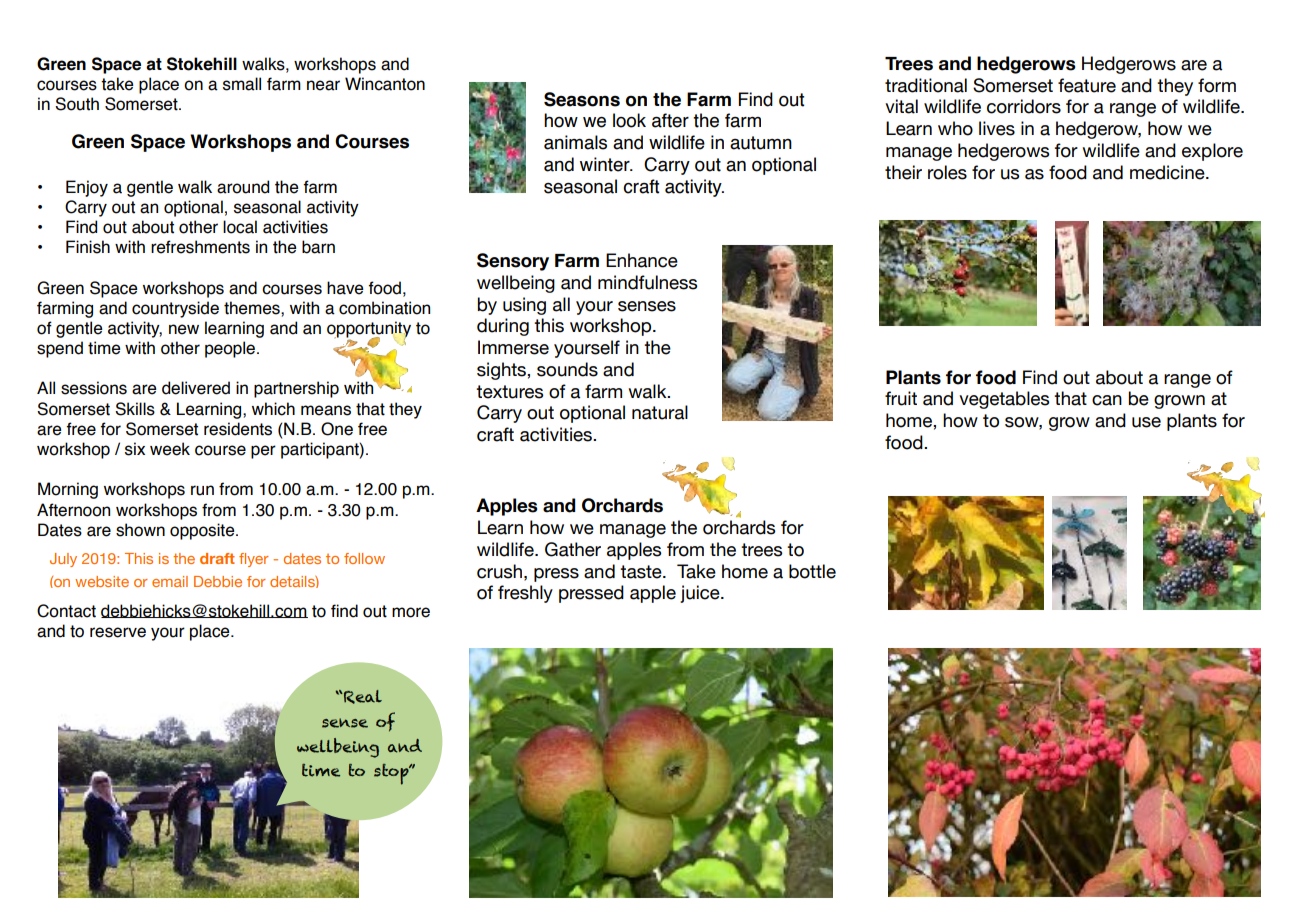 Image resolution: width=1308 pixels, height=924 pixels. Describe the element at coordinates (513, 347) in the screenshot. I see `Immerse` at that location.
